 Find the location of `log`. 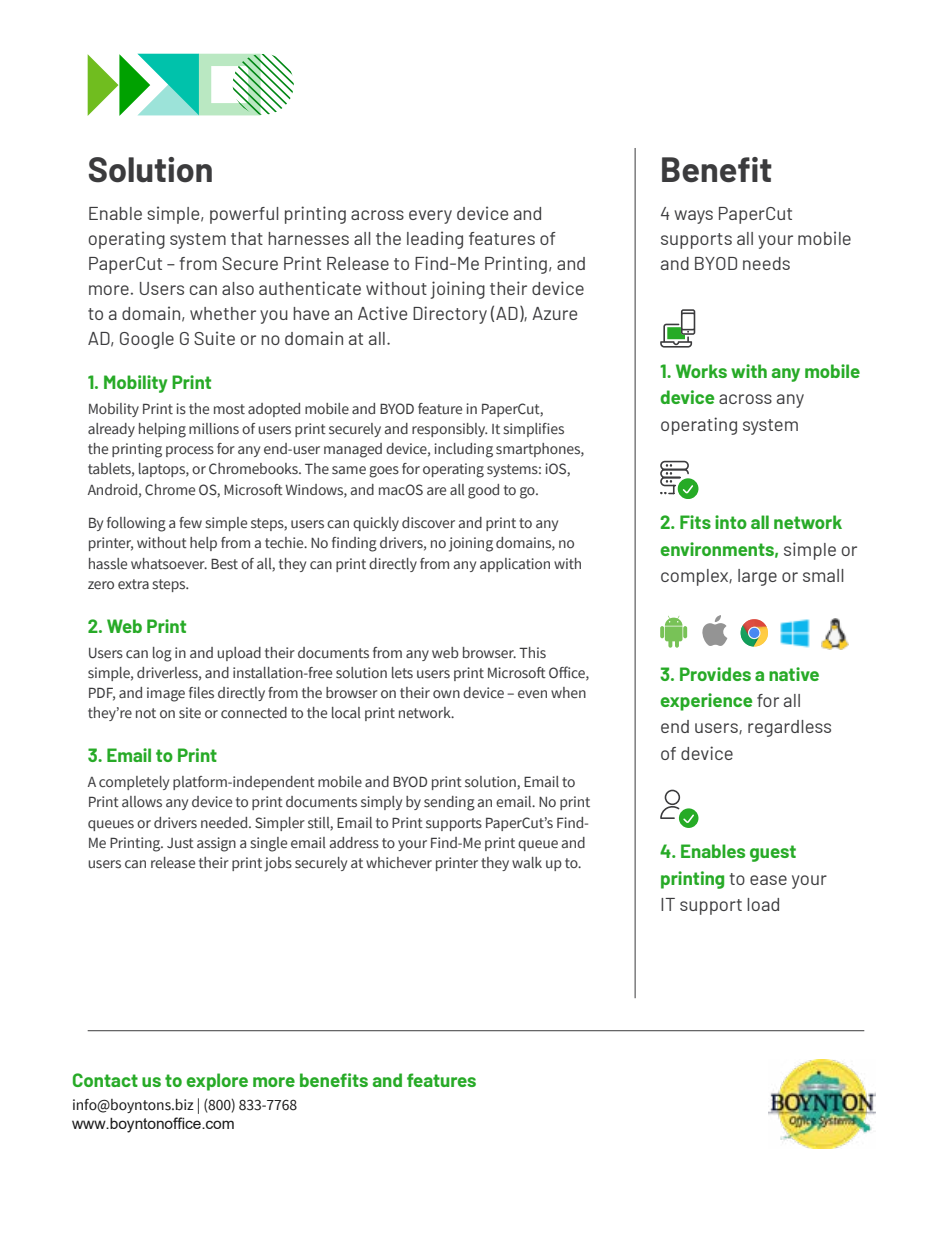

log is located at coordinates (162, 654).
